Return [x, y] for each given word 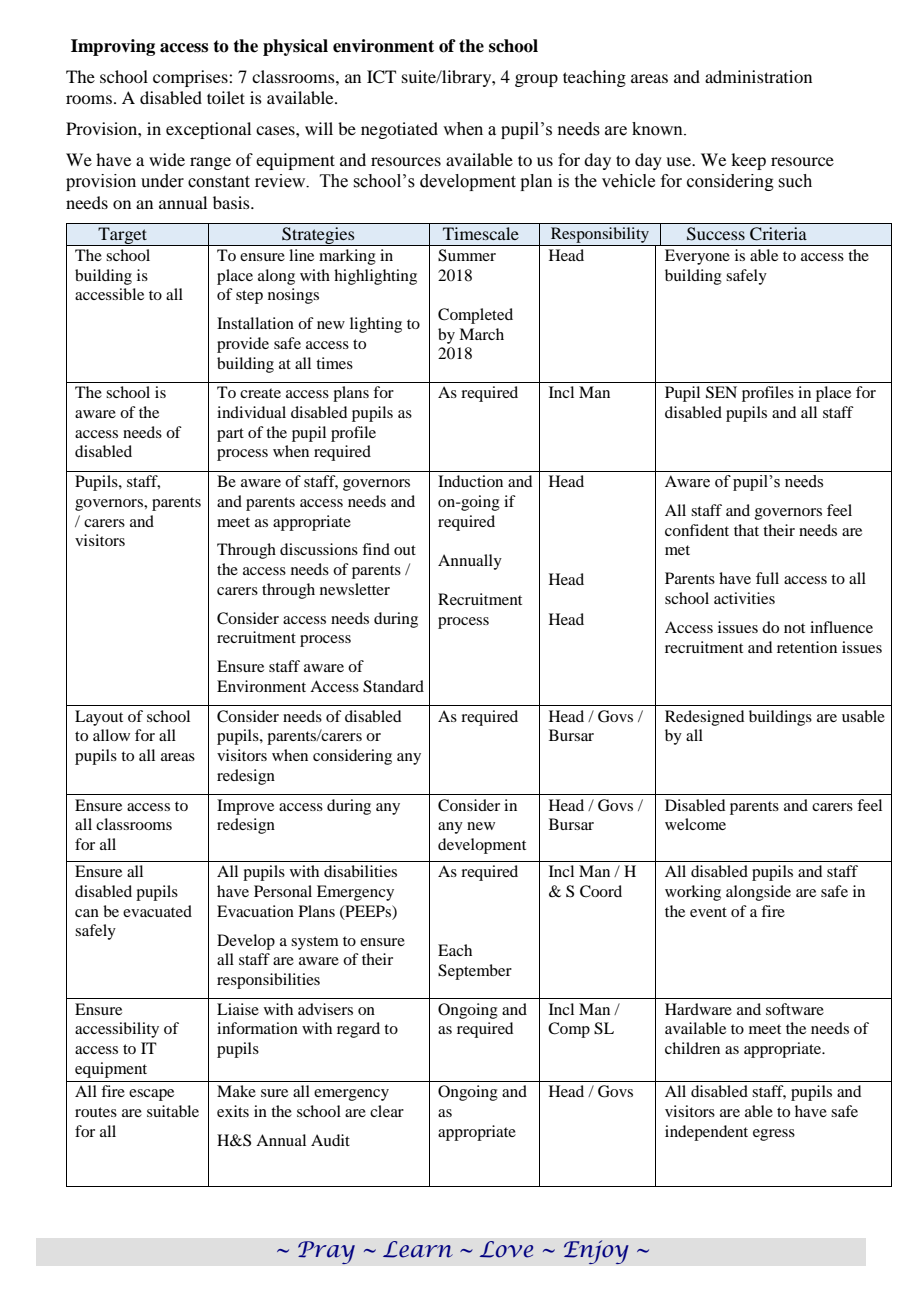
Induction [470, 481]
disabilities [360, 871]
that [746, 530]
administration [758, 76]
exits [233, 1111]
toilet [226, 97]
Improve [245, 807]
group [536, 80]
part [230, 435]
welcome [695, 824]
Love [506, 1249]
